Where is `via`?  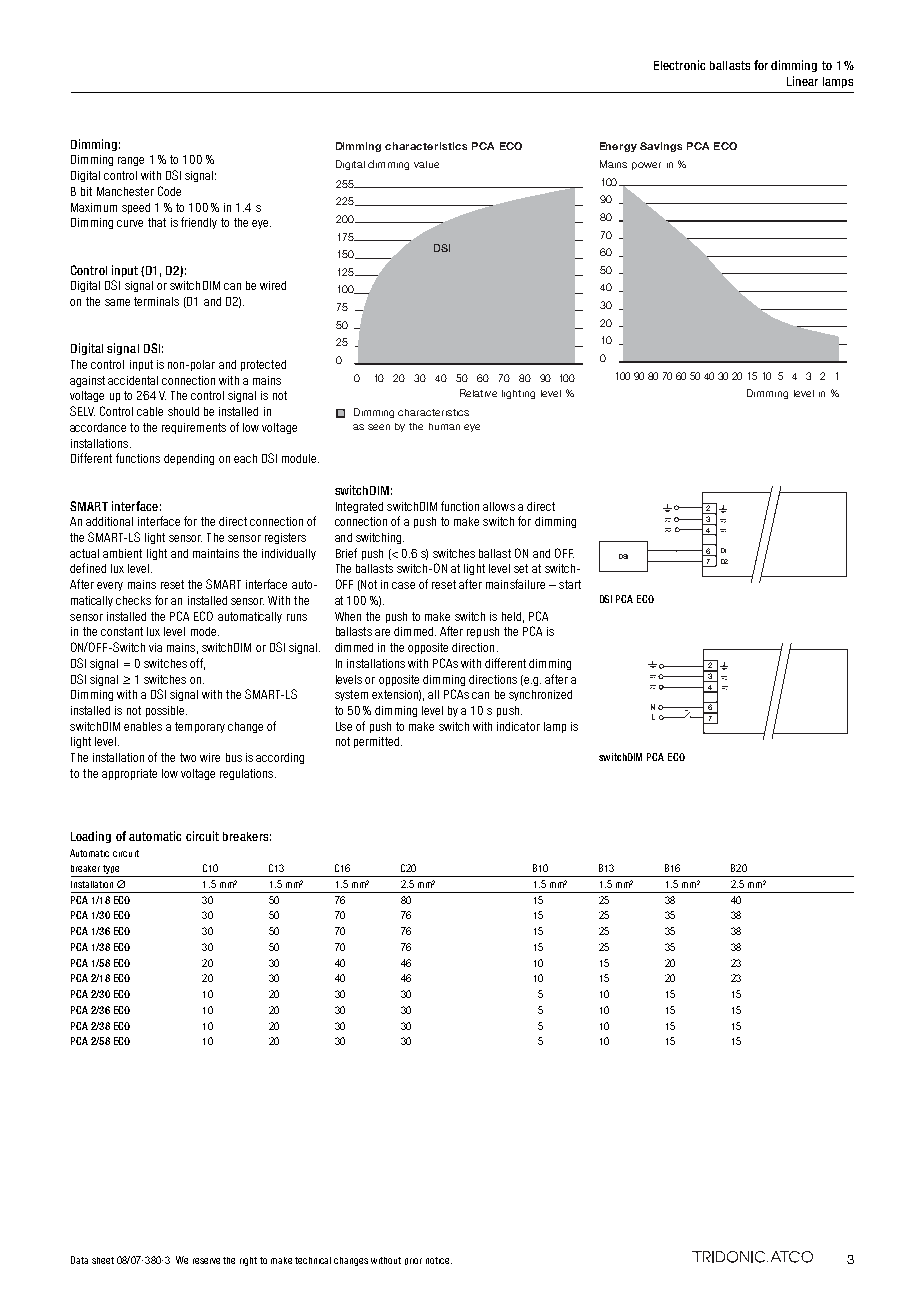
via is located at coordinates (155, 647).
